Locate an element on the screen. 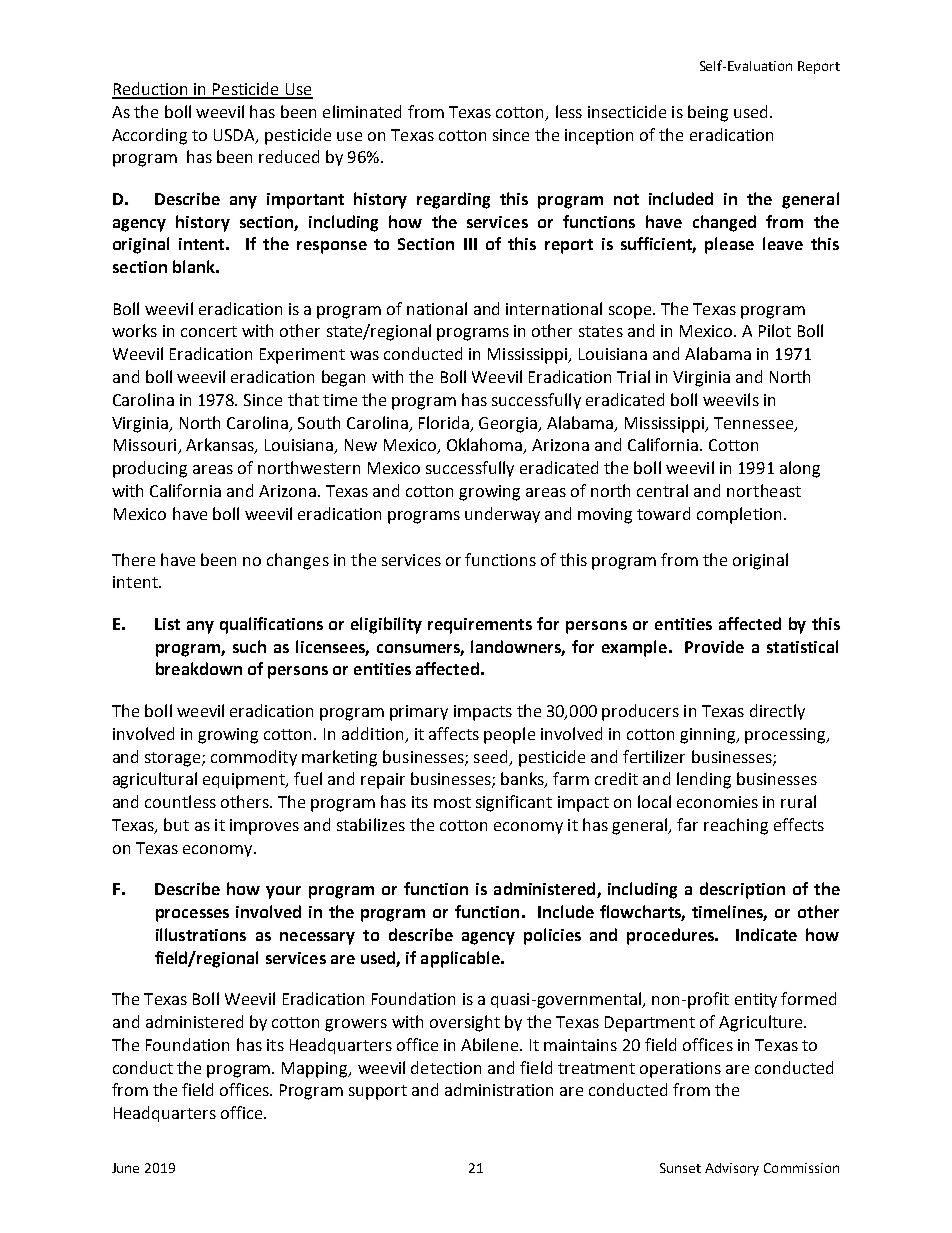  processes is located at coordinates (192, 915).
